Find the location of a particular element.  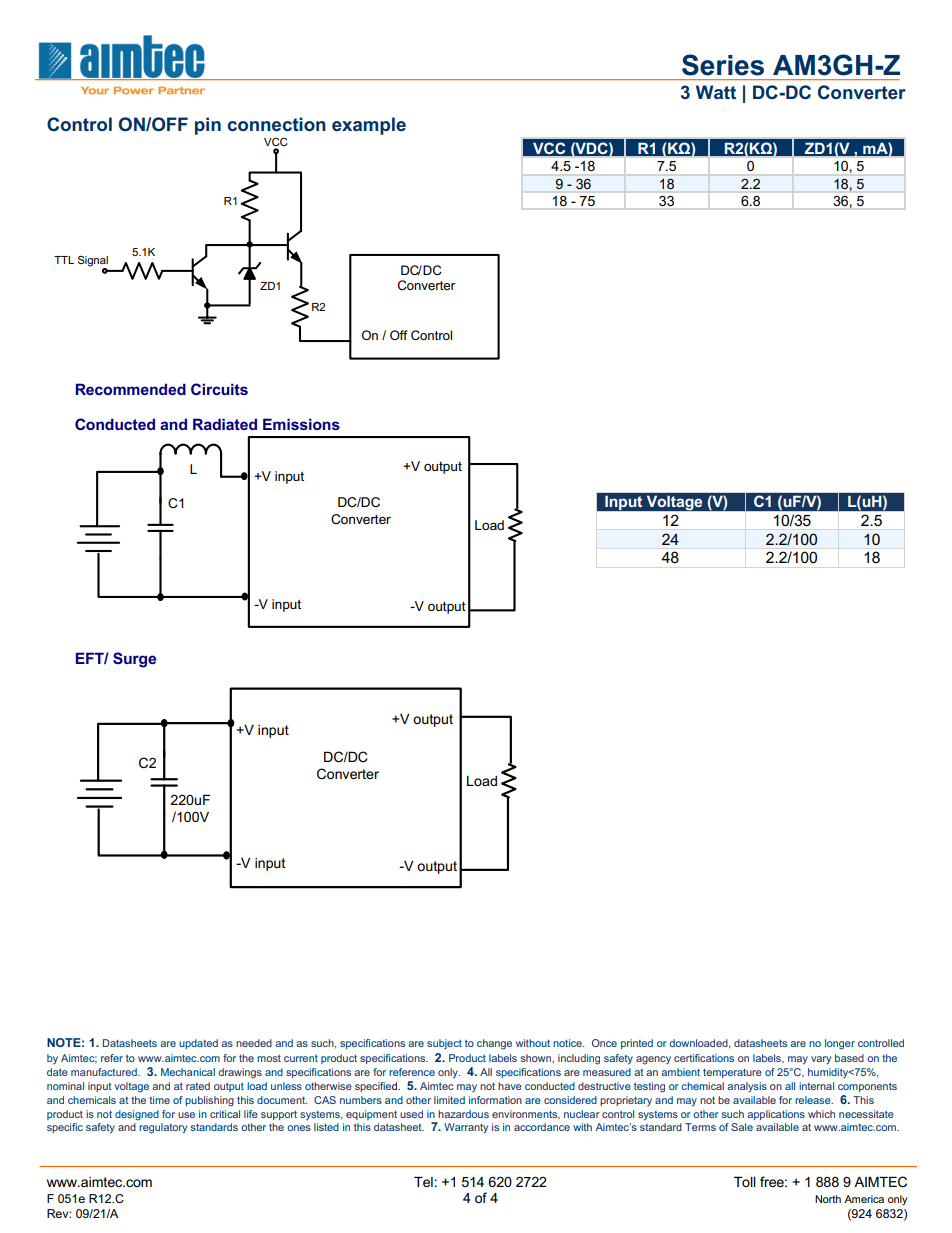

pin is located at coordinates (208, 126).
